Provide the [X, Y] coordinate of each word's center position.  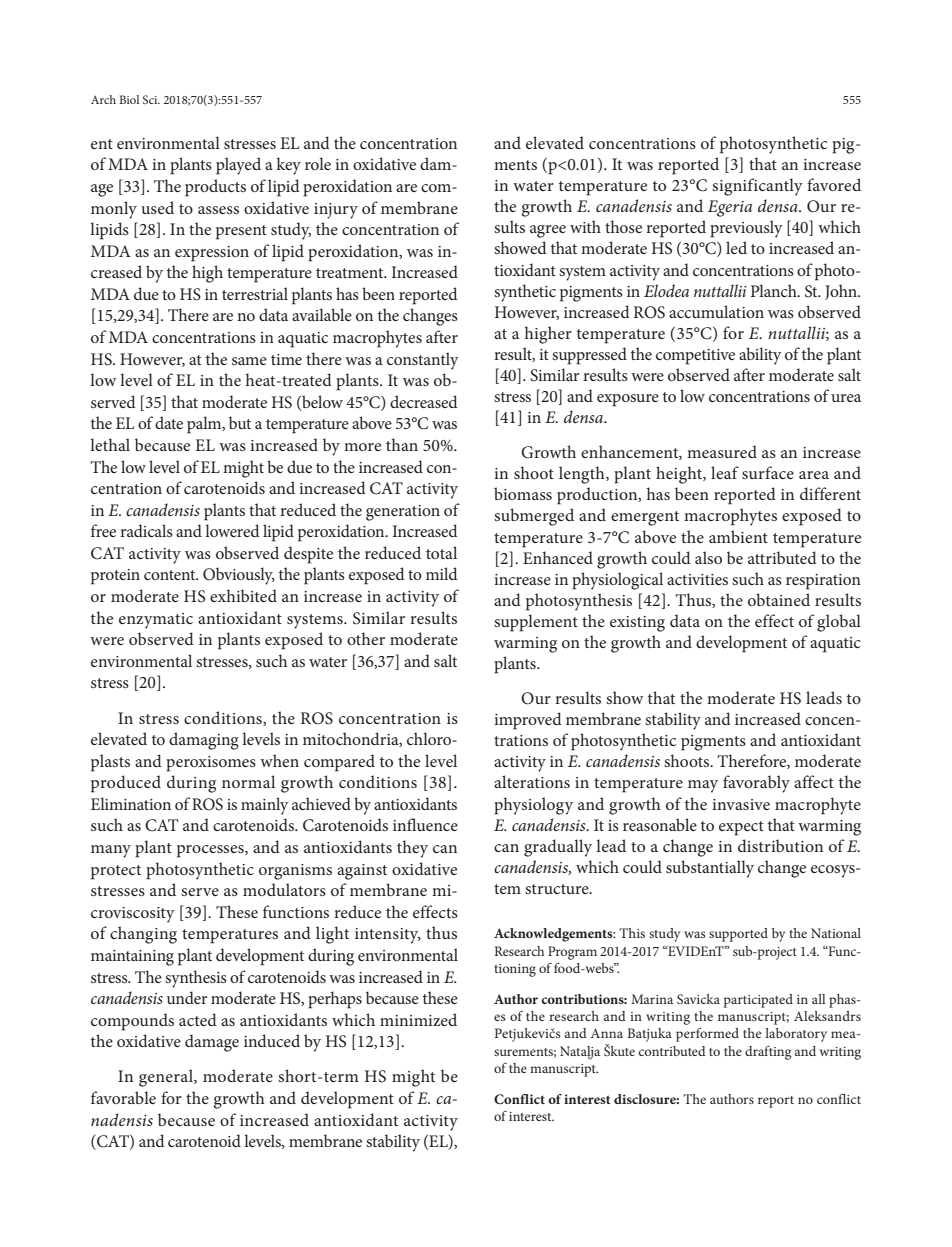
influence [425, 824]
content [171, 575]
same [249, 361]
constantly [423, 361]
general [167, 1078]
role [318, 163]
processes [211, 851]
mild [442, 573]
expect [741, 828]
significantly [757, 187]
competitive [695, 357]
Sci [151, 99]
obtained [779, 599]
